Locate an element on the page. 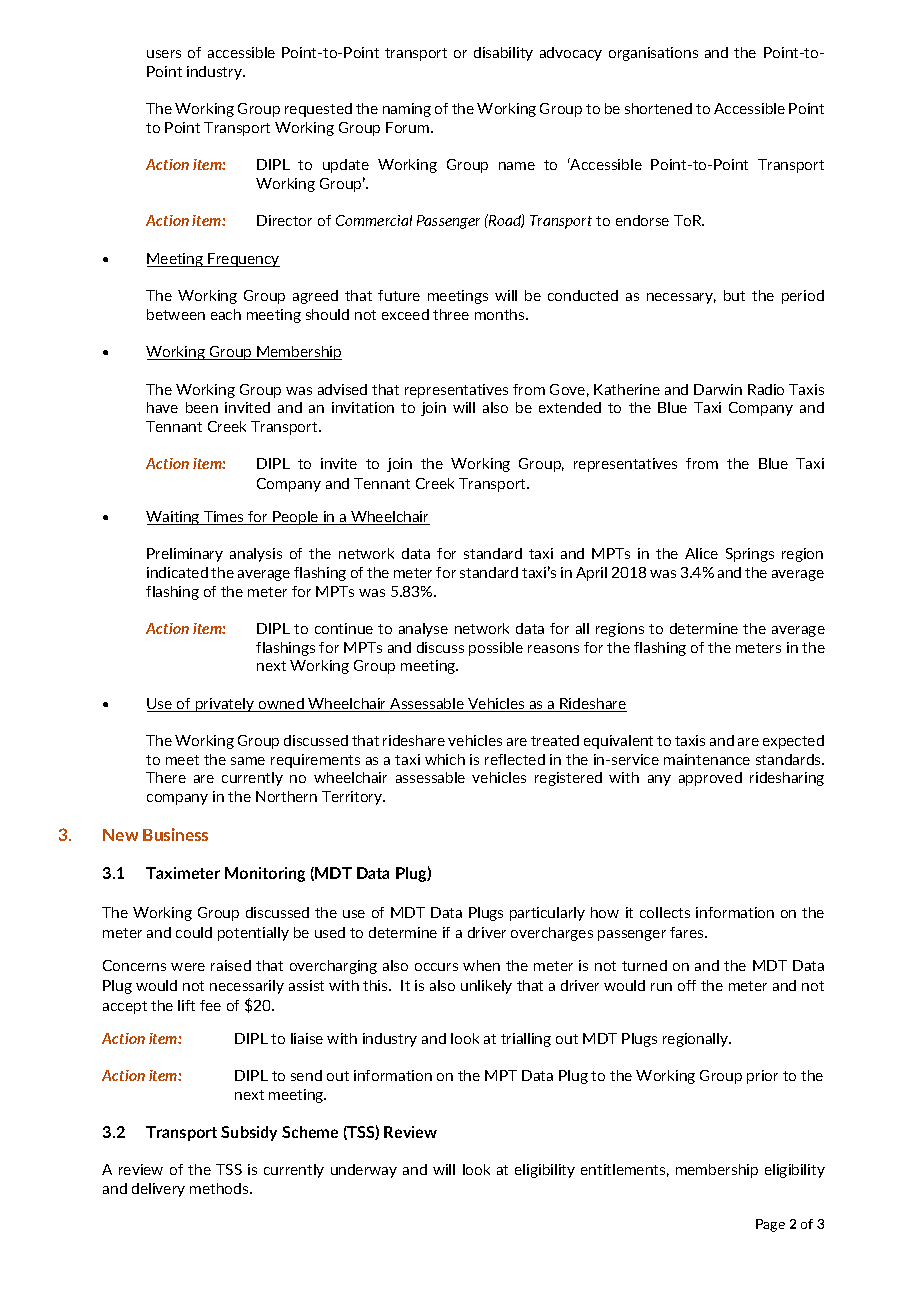 Image resolution: width=924 pixels, height=1308 pixels. disability is located at coordinates (503, 54).
